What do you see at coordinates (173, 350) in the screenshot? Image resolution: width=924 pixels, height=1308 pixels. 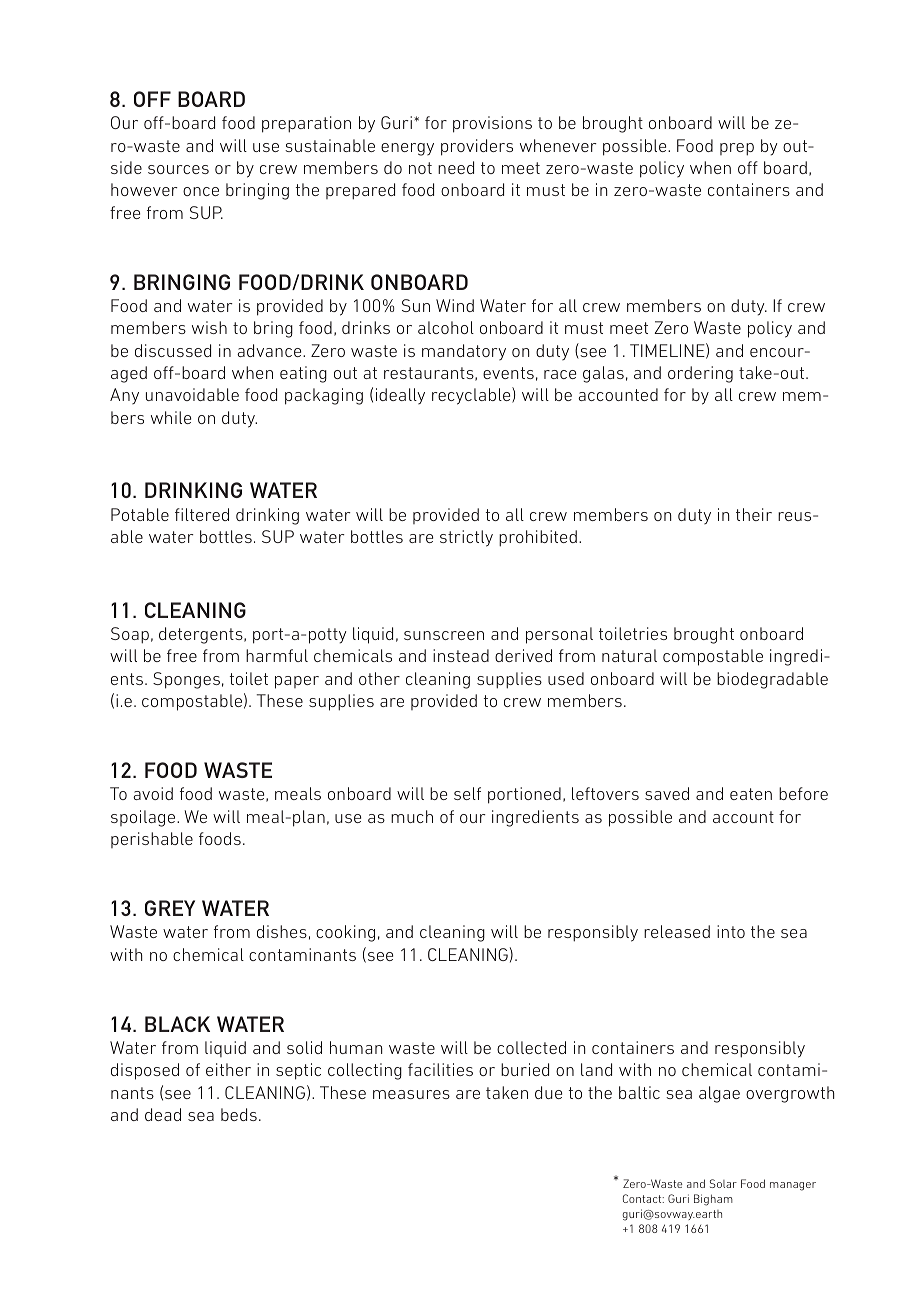 I see `discussed` at bounding box center [173, 350].
